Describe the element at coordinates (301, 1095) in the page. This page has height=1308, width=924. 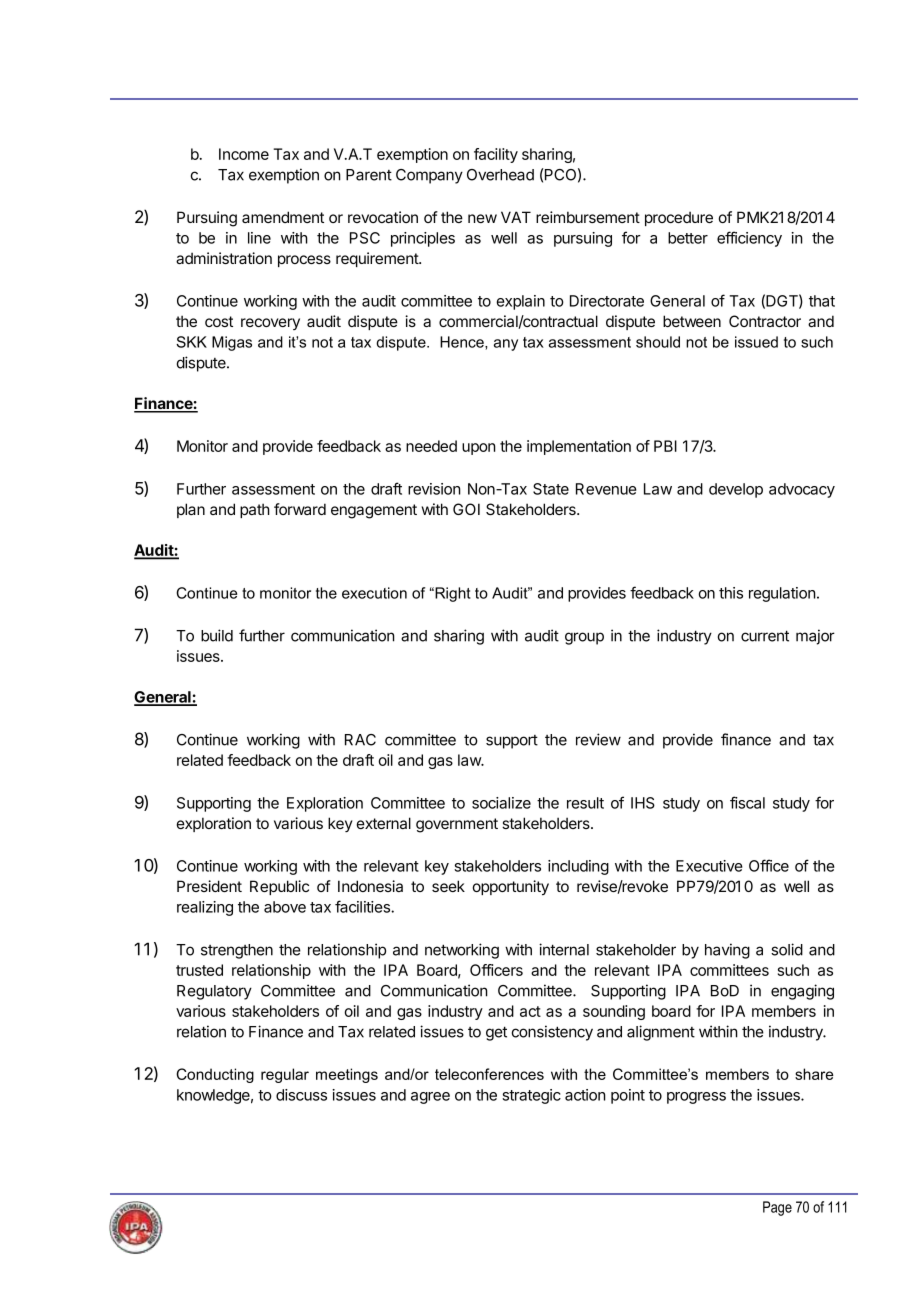
I see `discuss` at that location.
